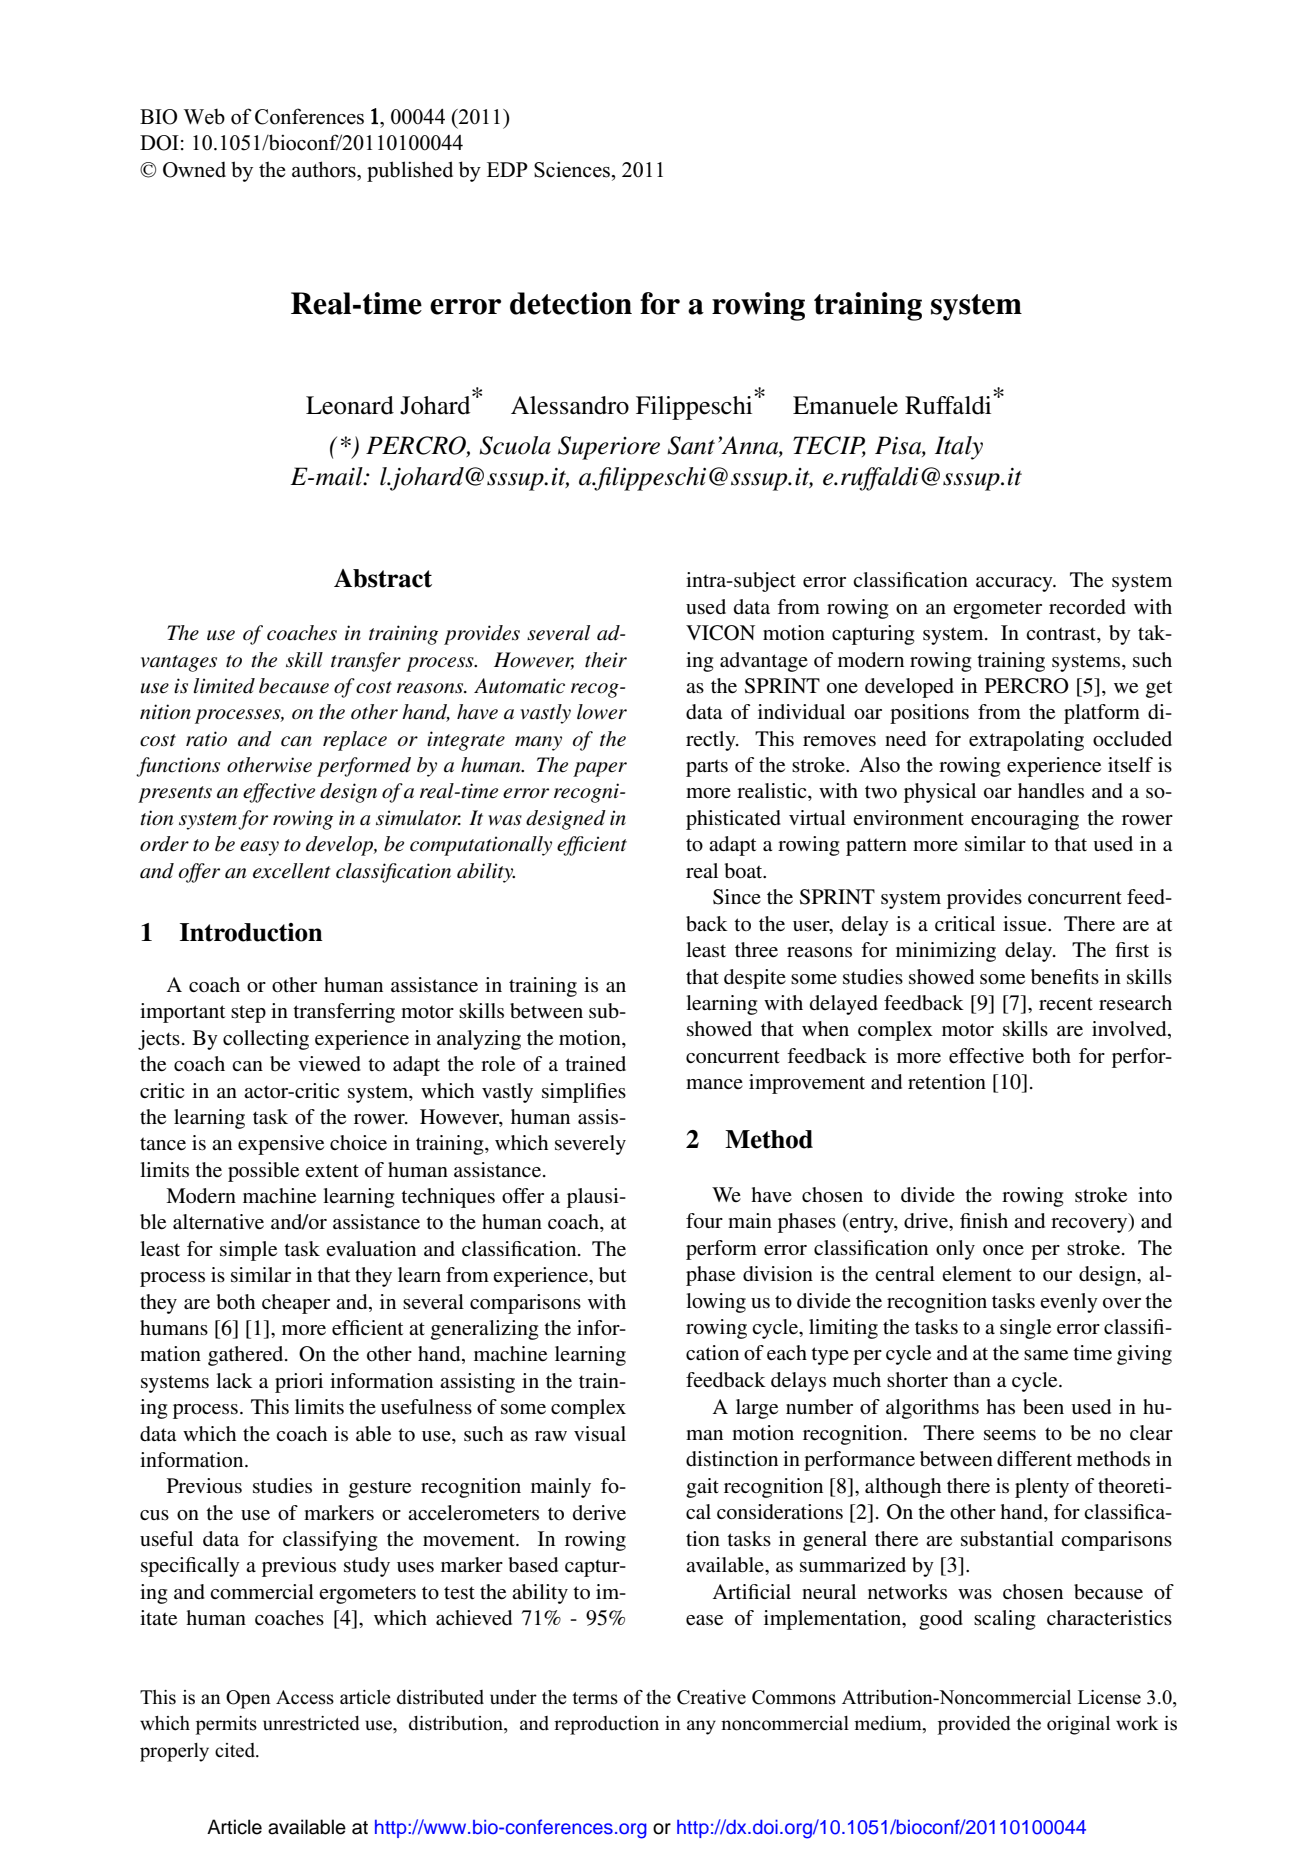 This screenshot has width=1313, height=1858. I want to click on excellent, so click(292, 871).
